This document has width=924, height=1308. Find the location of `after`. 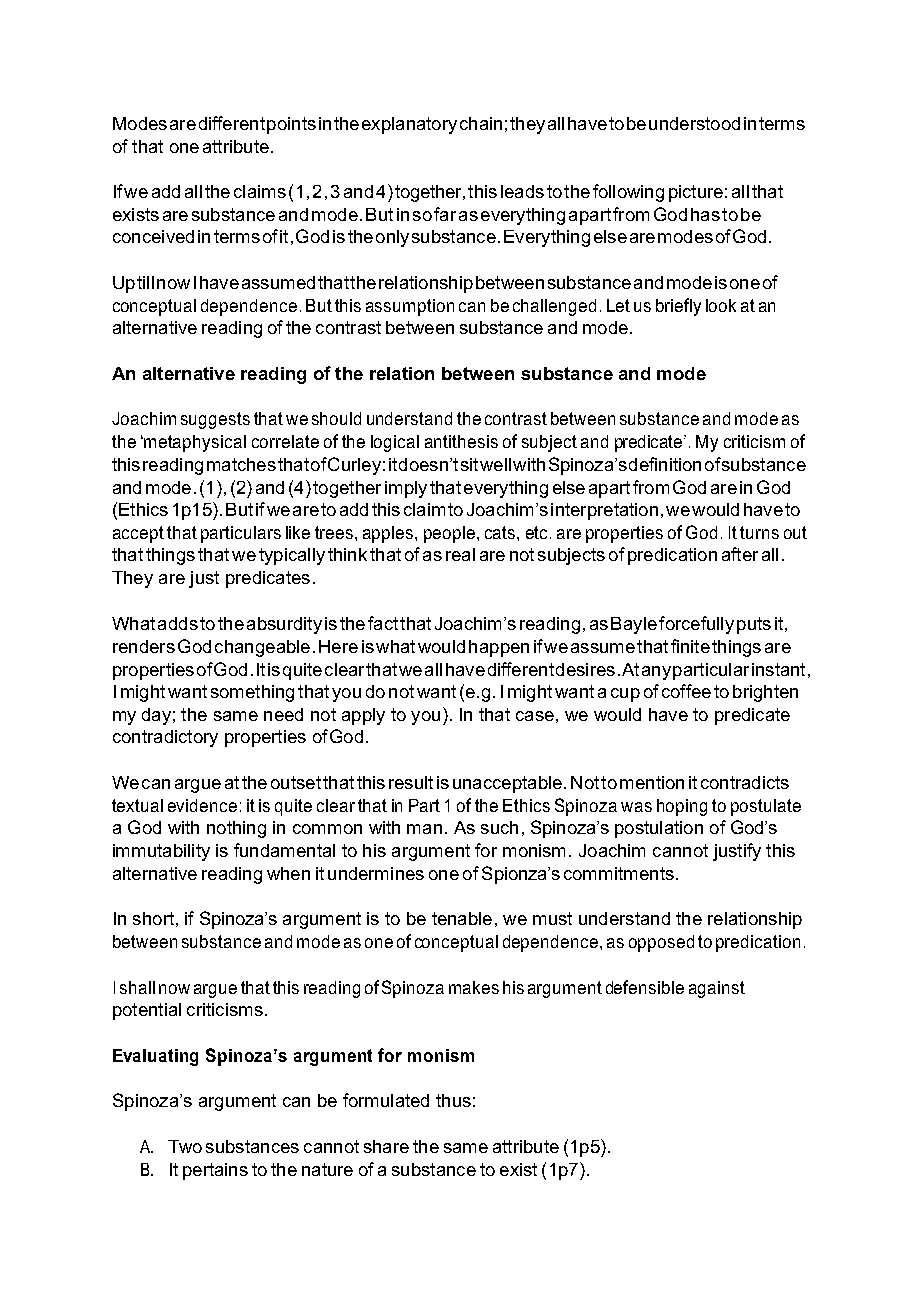

after is located at coordinates (740, 554).
